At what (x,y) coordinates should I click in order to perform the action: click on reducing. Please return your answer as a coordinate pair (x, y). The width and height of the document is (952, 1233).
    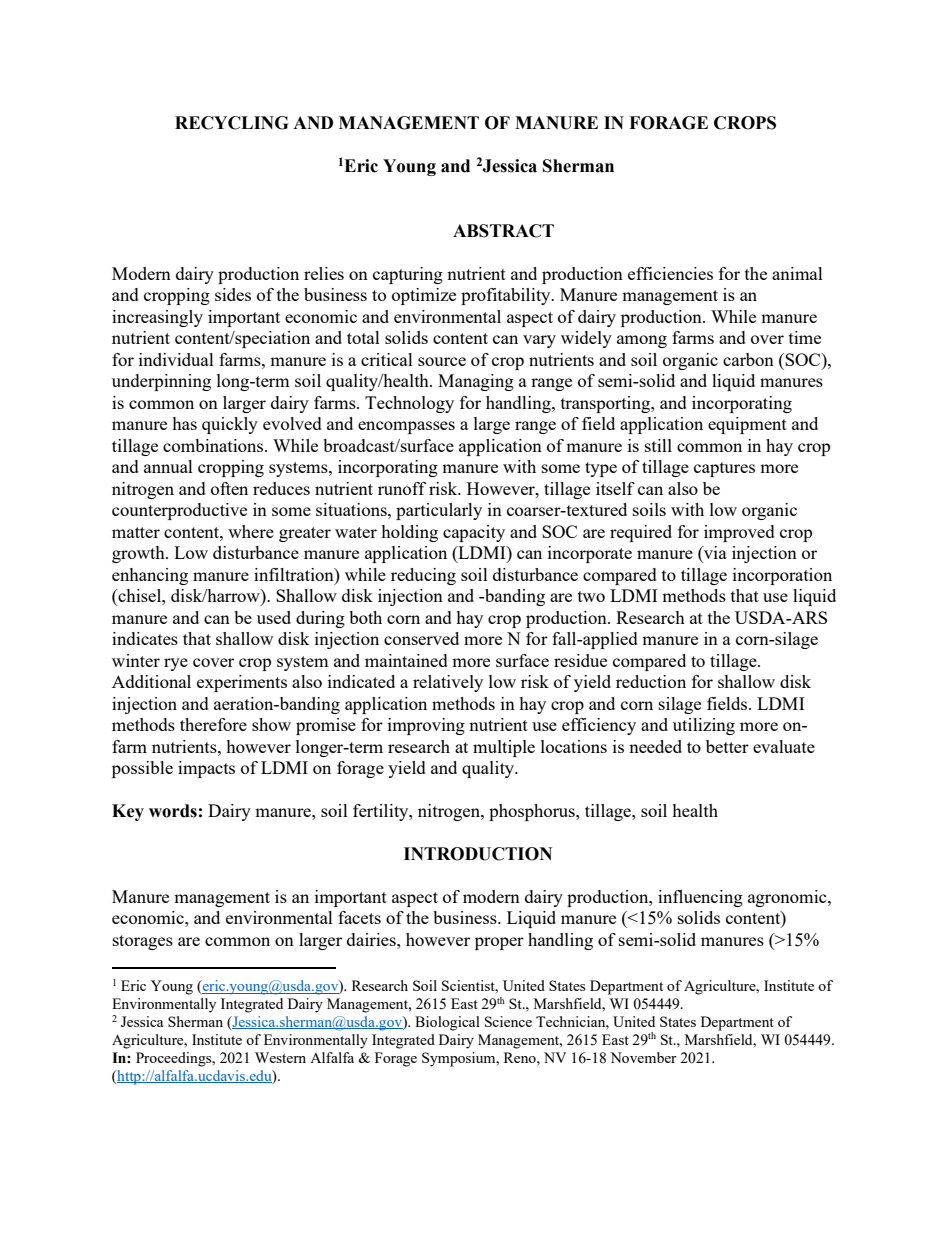
    Looking at the image, I should click on (423, 576).
